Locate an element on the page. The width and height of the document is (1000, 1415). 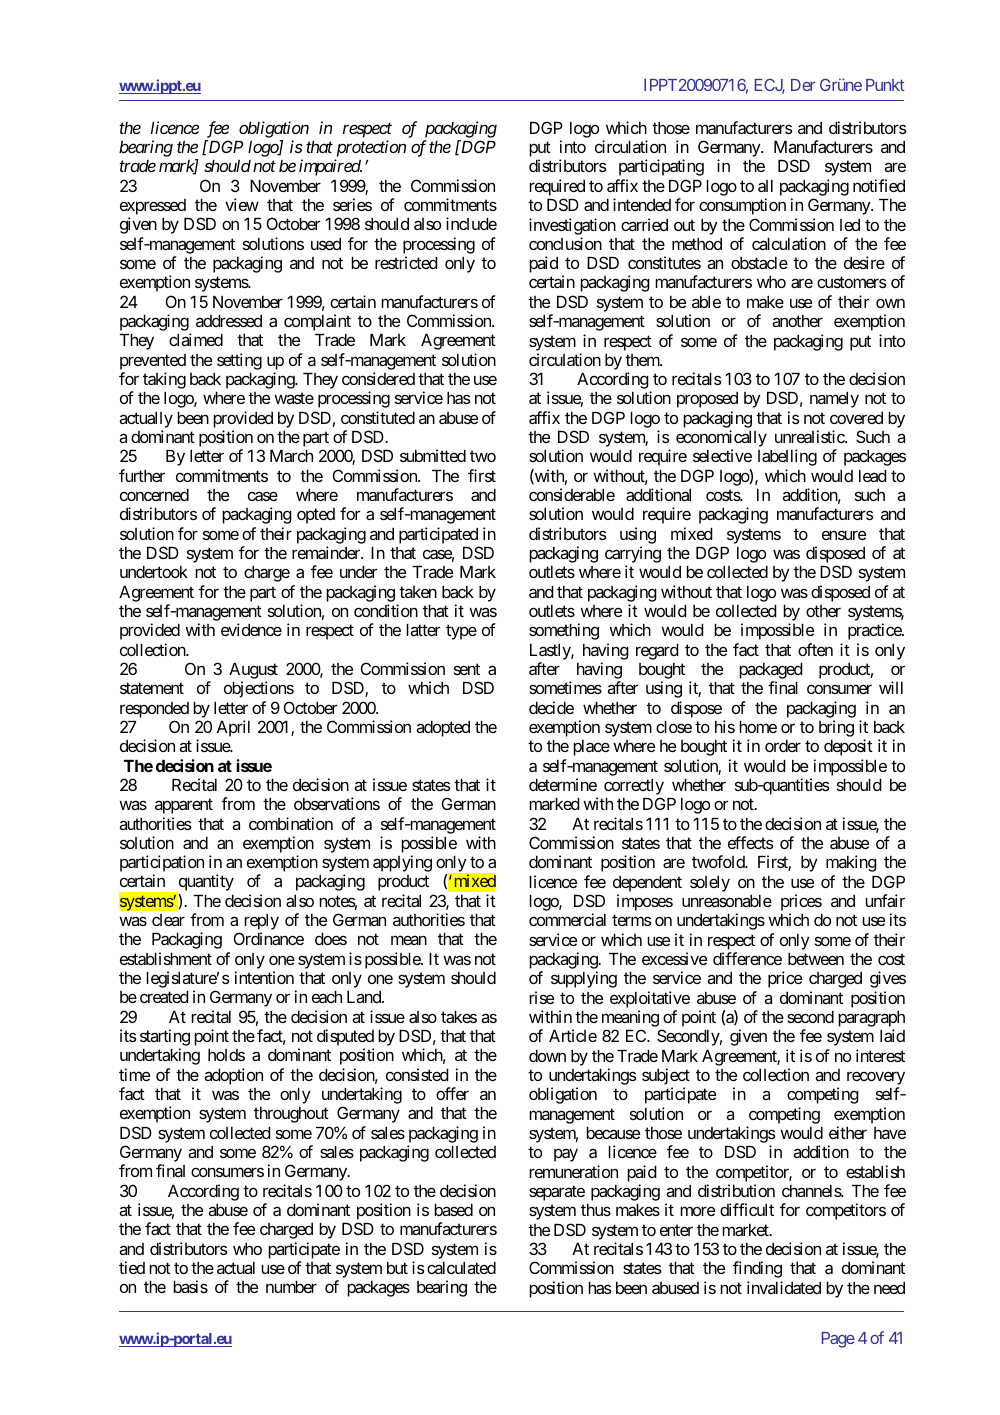
rise is located at coordinates (541, 997).
